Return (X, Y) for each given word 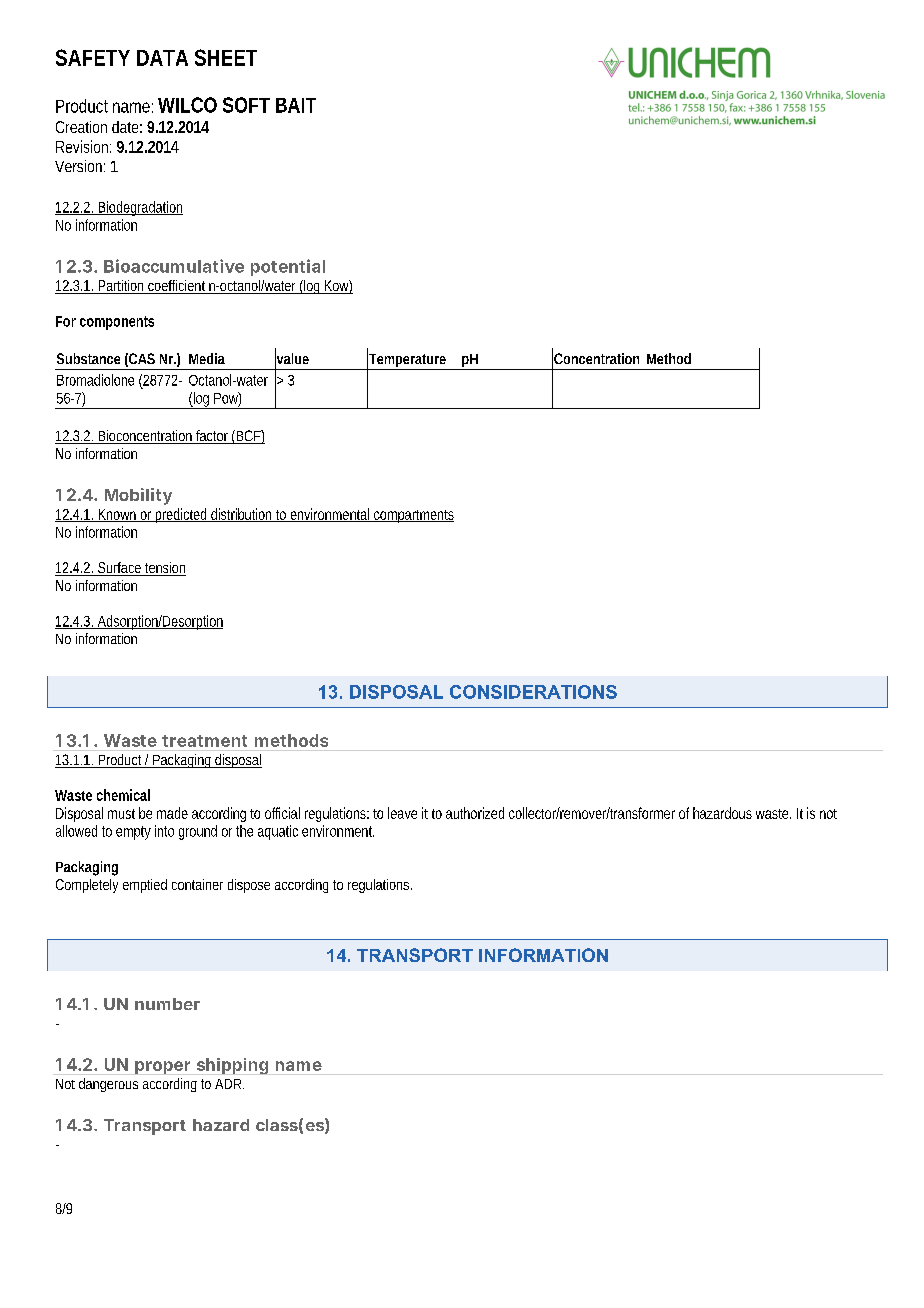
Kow (338, 287)
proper (163, 1068)
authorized (475, 813)
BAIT (296, 105)
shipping (232, 1066)
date (127, 127)
